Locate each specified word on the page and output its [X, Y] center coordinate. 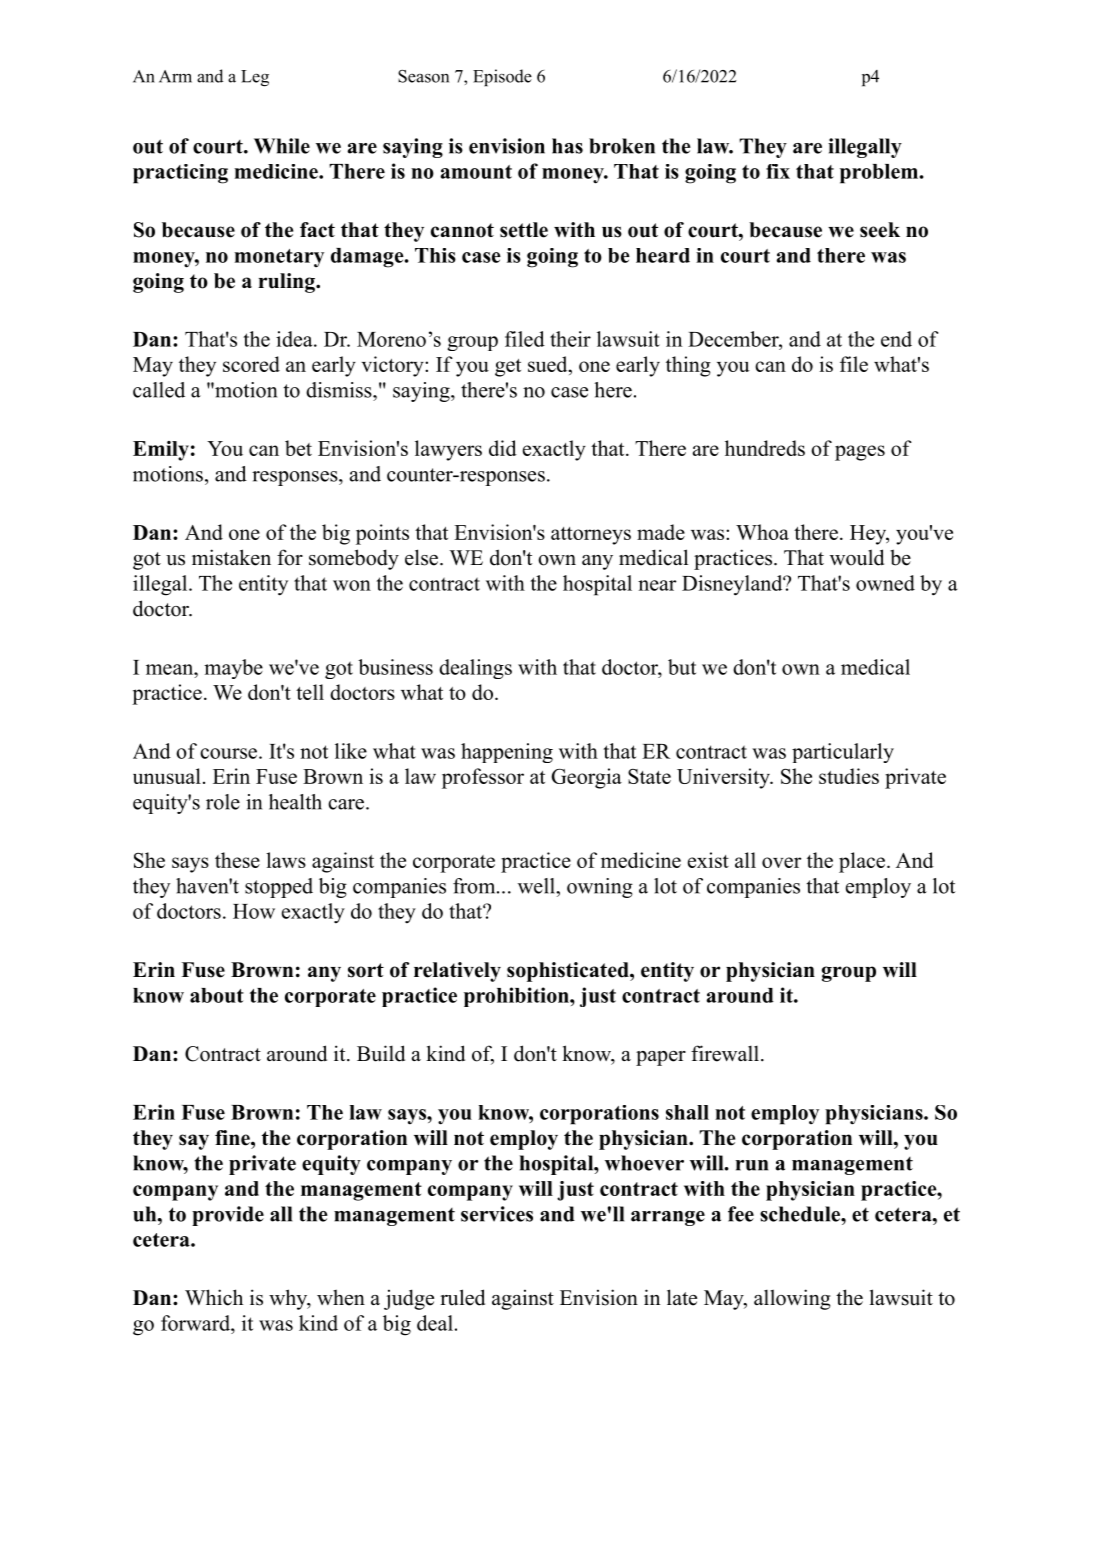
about [217, 995]
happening [507, 753]
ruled [462, 1297]
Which [214, 1297]
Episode [502, 77]
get [508, 368]
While [282, 146]
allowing [792, 1299]
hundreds [765, 448]
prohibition [517, 997]
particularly [843, 753]
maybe [233, 669]
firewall [725, 1053]
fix [778, 171]
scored [251, 364]
